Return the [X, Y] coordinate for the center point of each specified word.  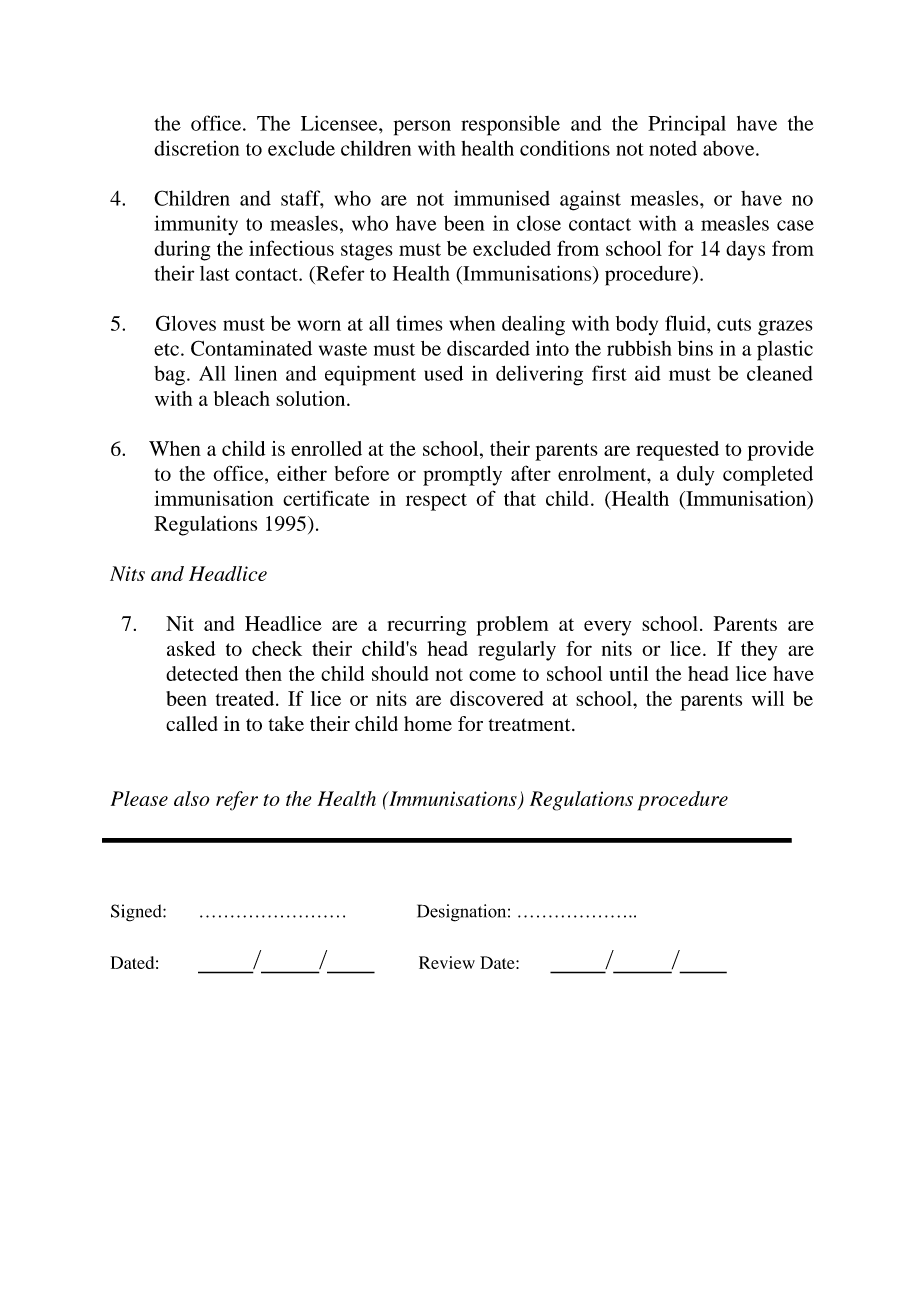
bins [695, 348]
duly [695, 476]
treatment [531, 724]
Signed [137, 913]
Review [447, 962]
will [768, 698]
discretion [196, 148]
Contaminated [251, 348]
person [422, 128]
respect [436, 502]
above [730, 148]
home [428, 723]
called [192, 723]
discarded [488, 348]
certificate [326, 498]
